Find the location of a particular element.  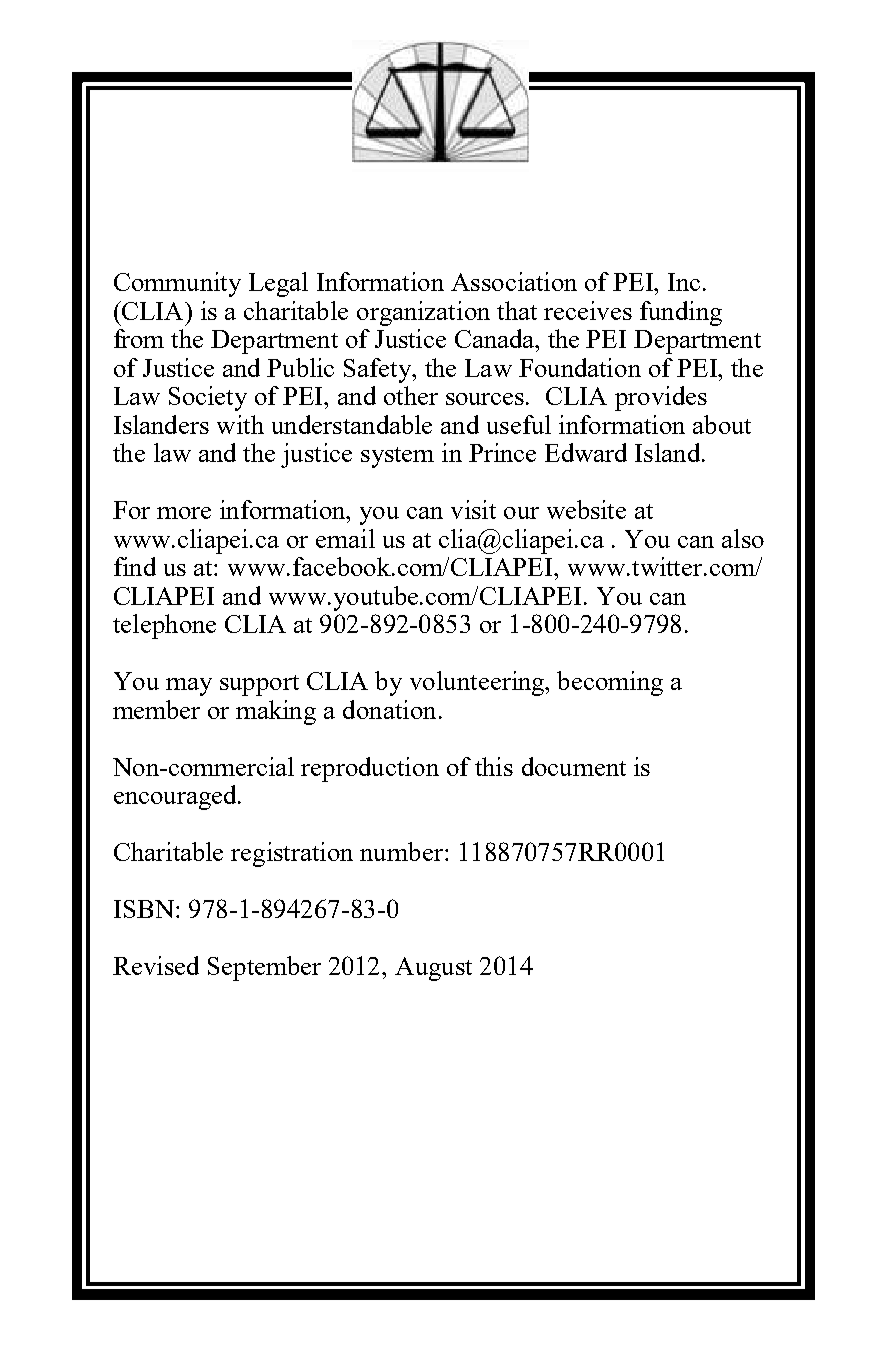

August is located at coordinates (433, 969).
